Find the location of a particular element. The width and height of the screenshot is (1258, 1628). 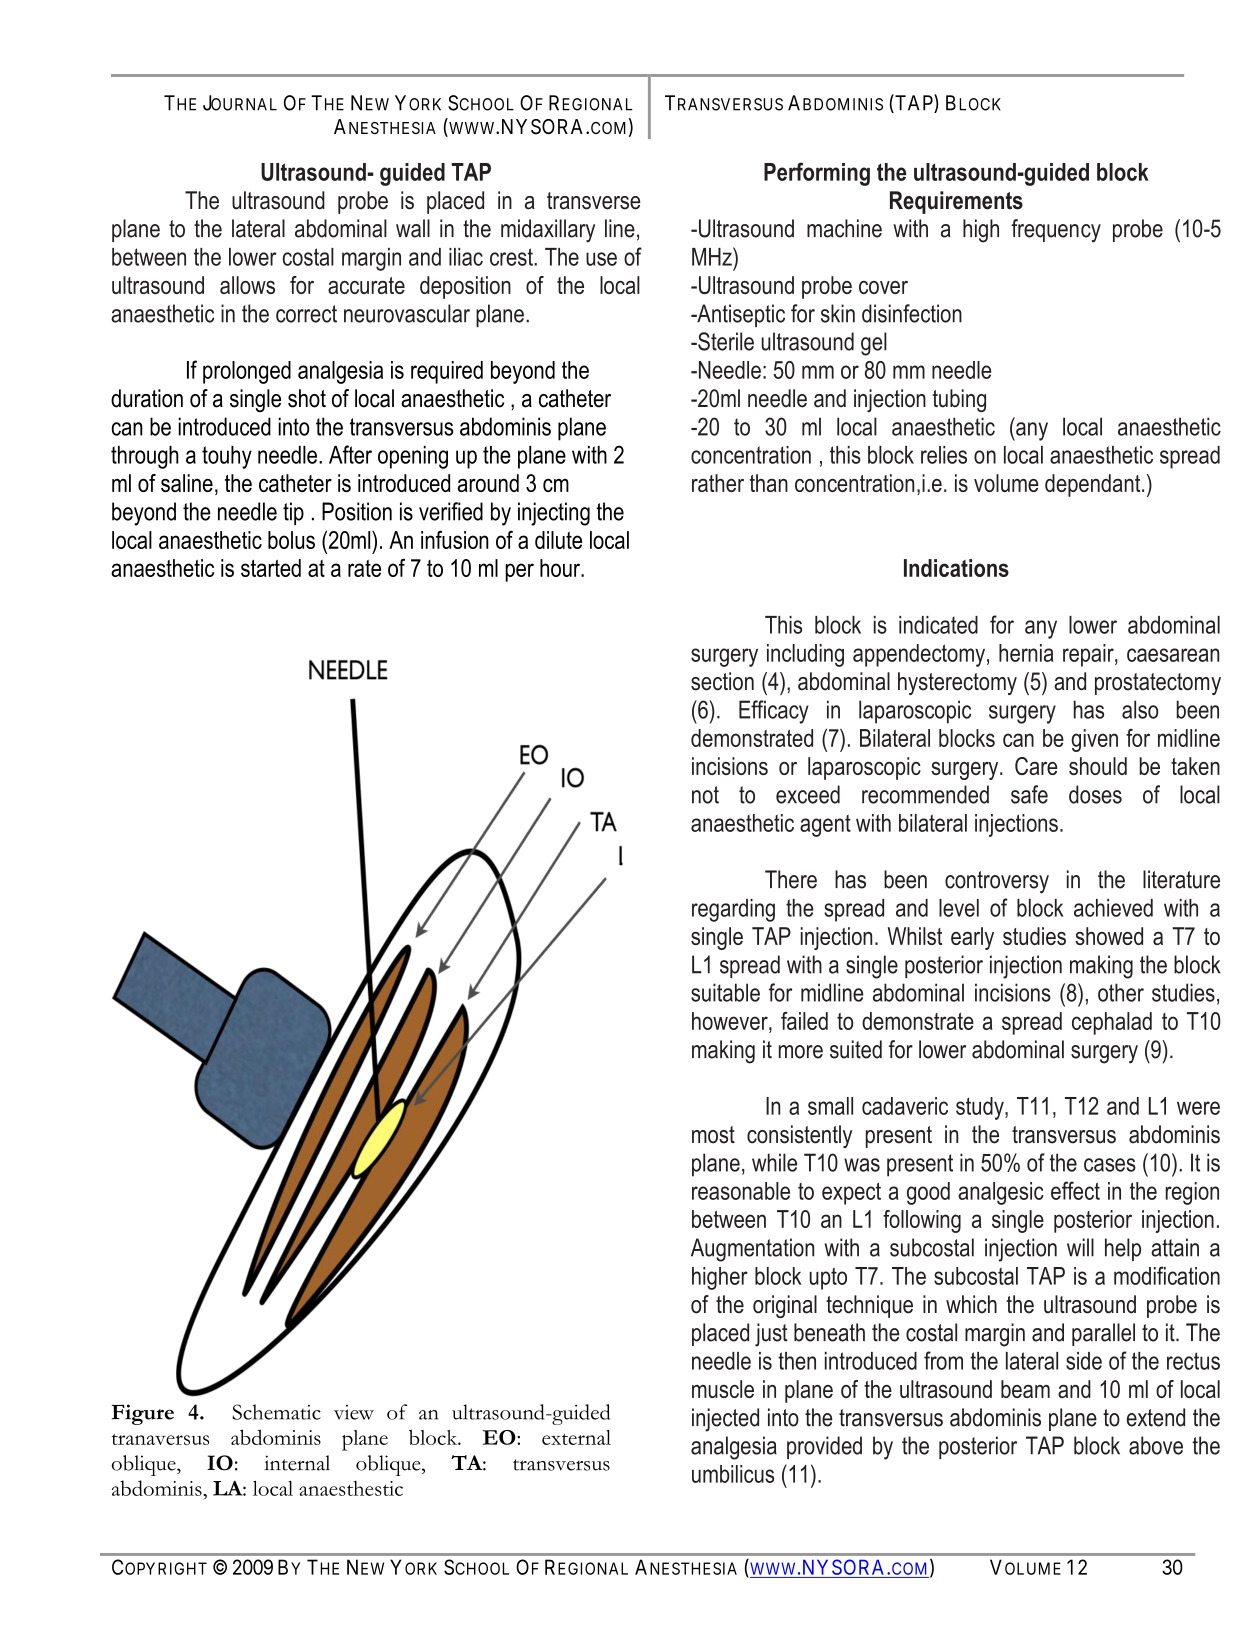

allows is located at coordinates (247, 285).
